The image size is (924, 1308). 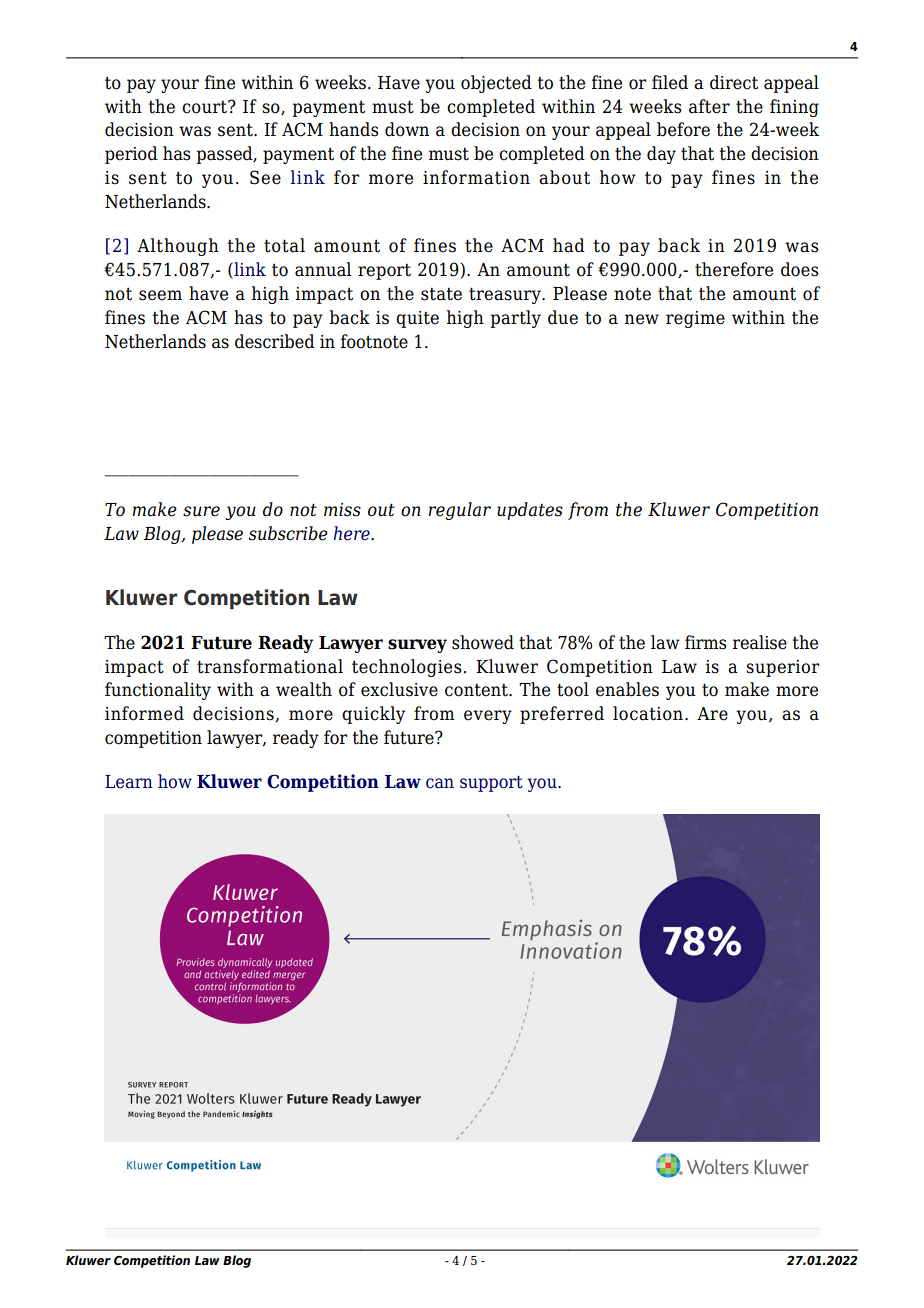 What do you see at coordinates (709, 106) in the image?
I see `after` at bounding box center [709, 106].
